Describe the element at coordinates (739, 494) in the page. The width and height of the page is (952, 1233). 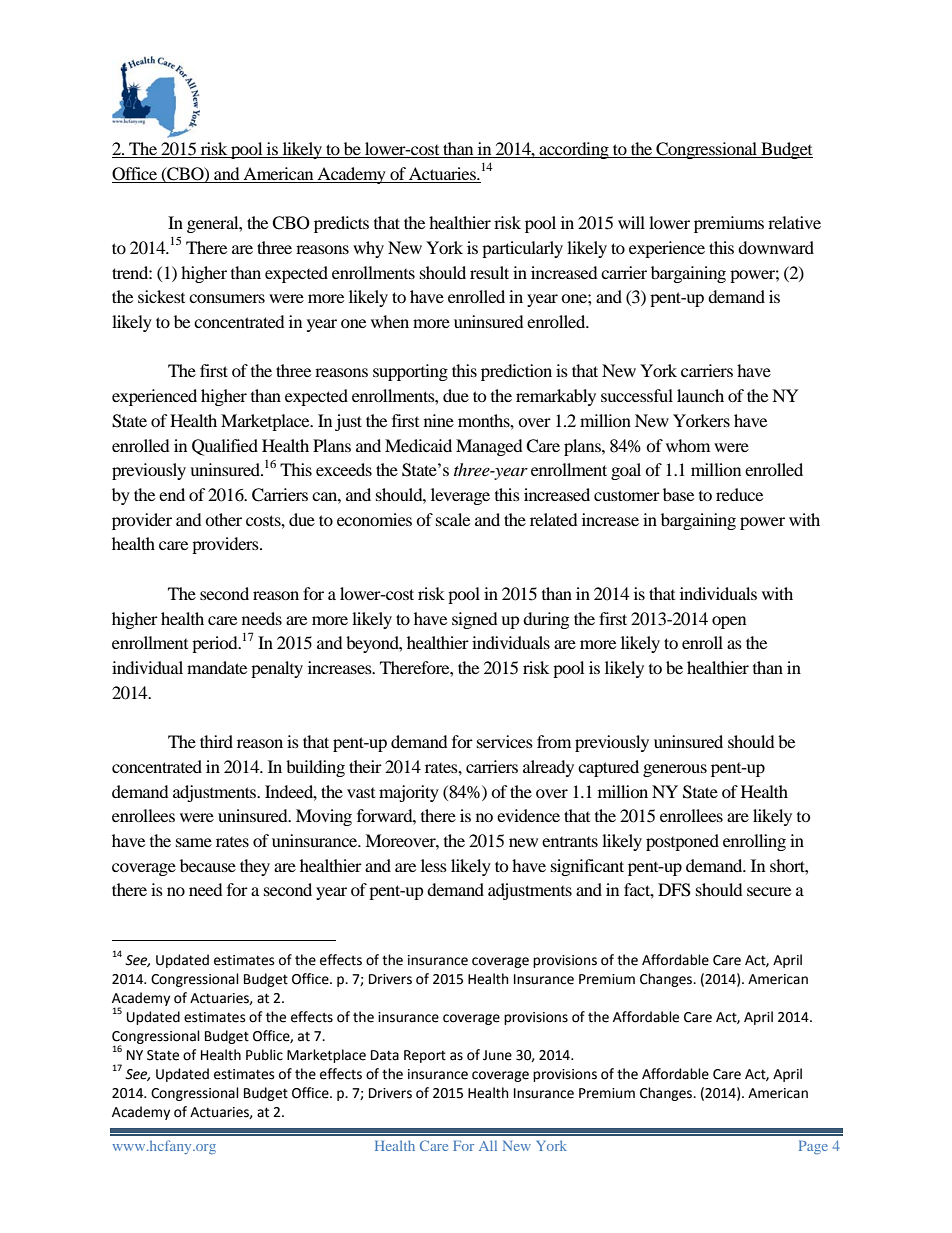
I see `reduce` at that location.
